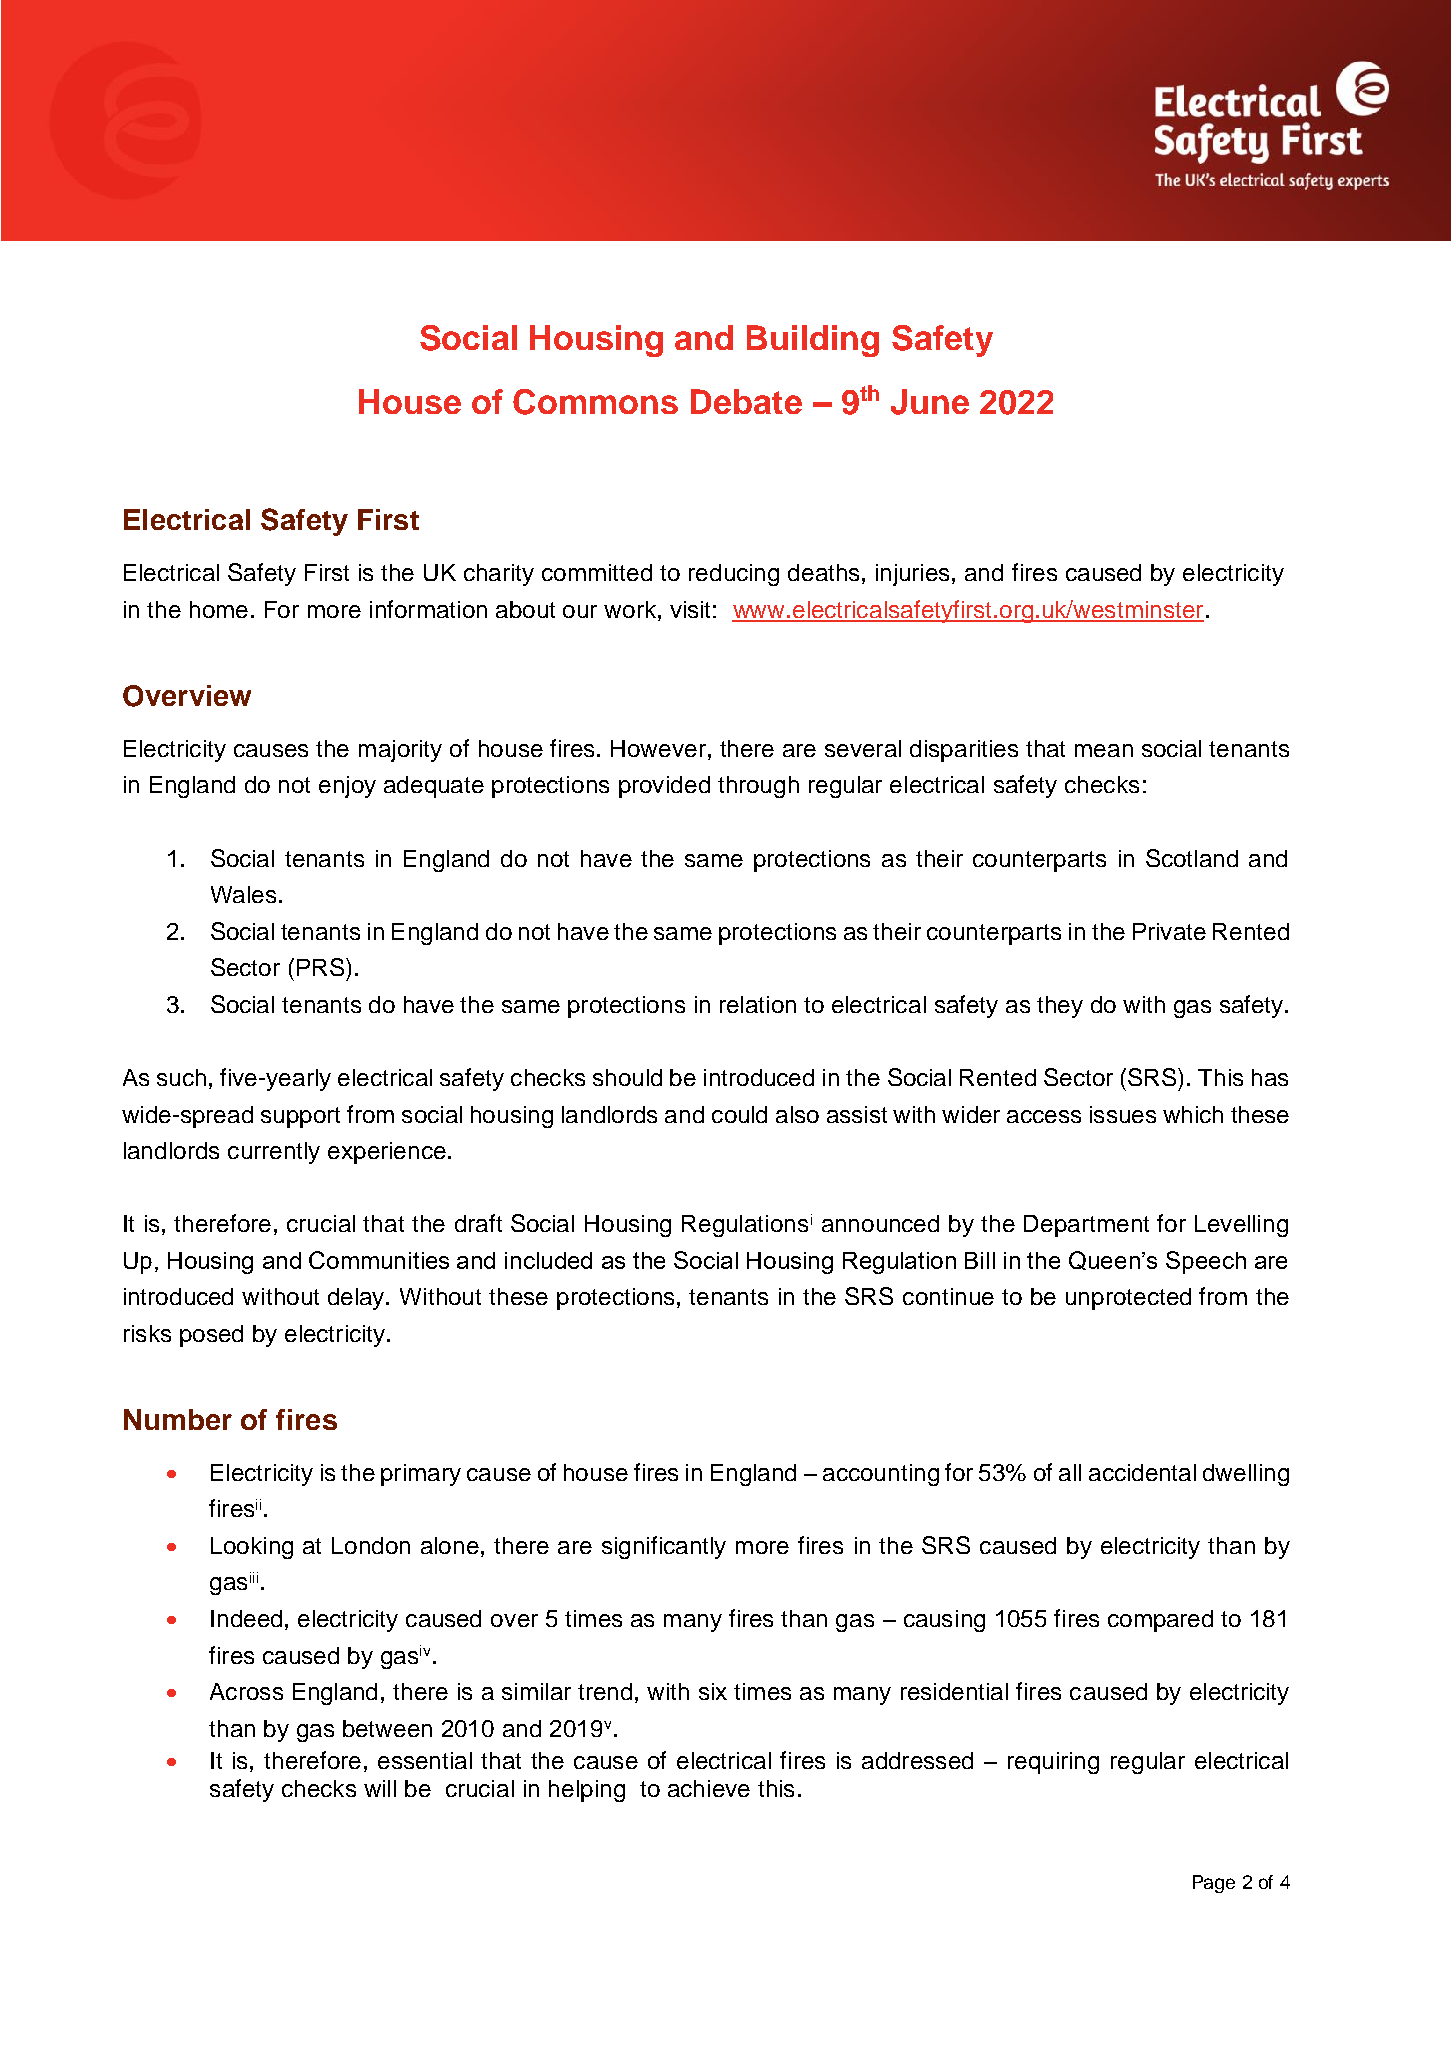 The height and width of the screenshot is (2052, 1451). What do you see at coordinates (548, 1260) in the screenshot?
I see `included` at bounding box center [548, 1260].
